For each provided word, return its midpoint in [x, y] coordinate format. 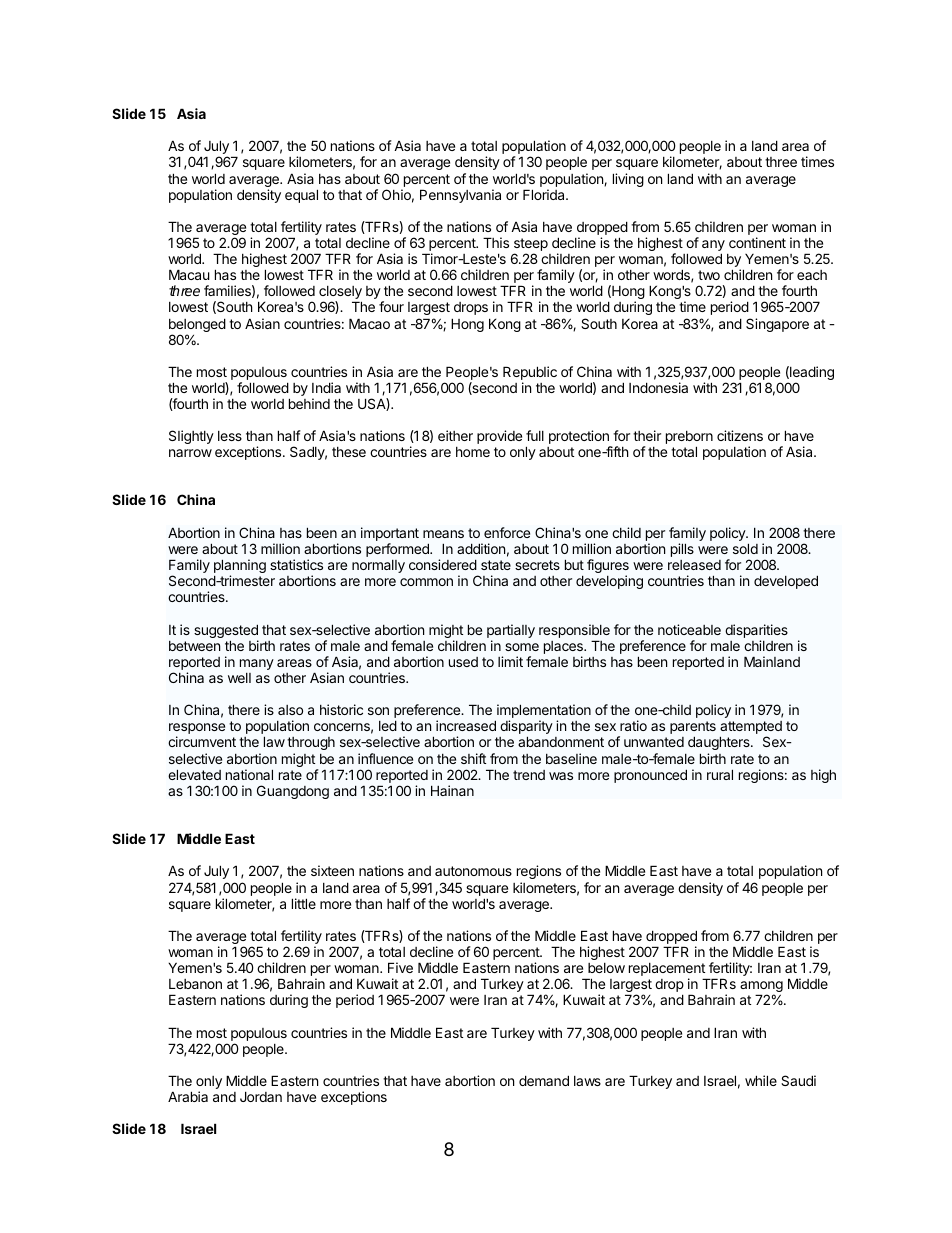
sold [745, 548]
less [230, 436]
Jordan [261, 1096]
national [249, 774]
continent [757, 242]
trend [529, 775]
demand [544, 1080]
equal [301, 196]
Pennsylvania [460, 196]
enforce [507, 532]
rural [720, 774]
